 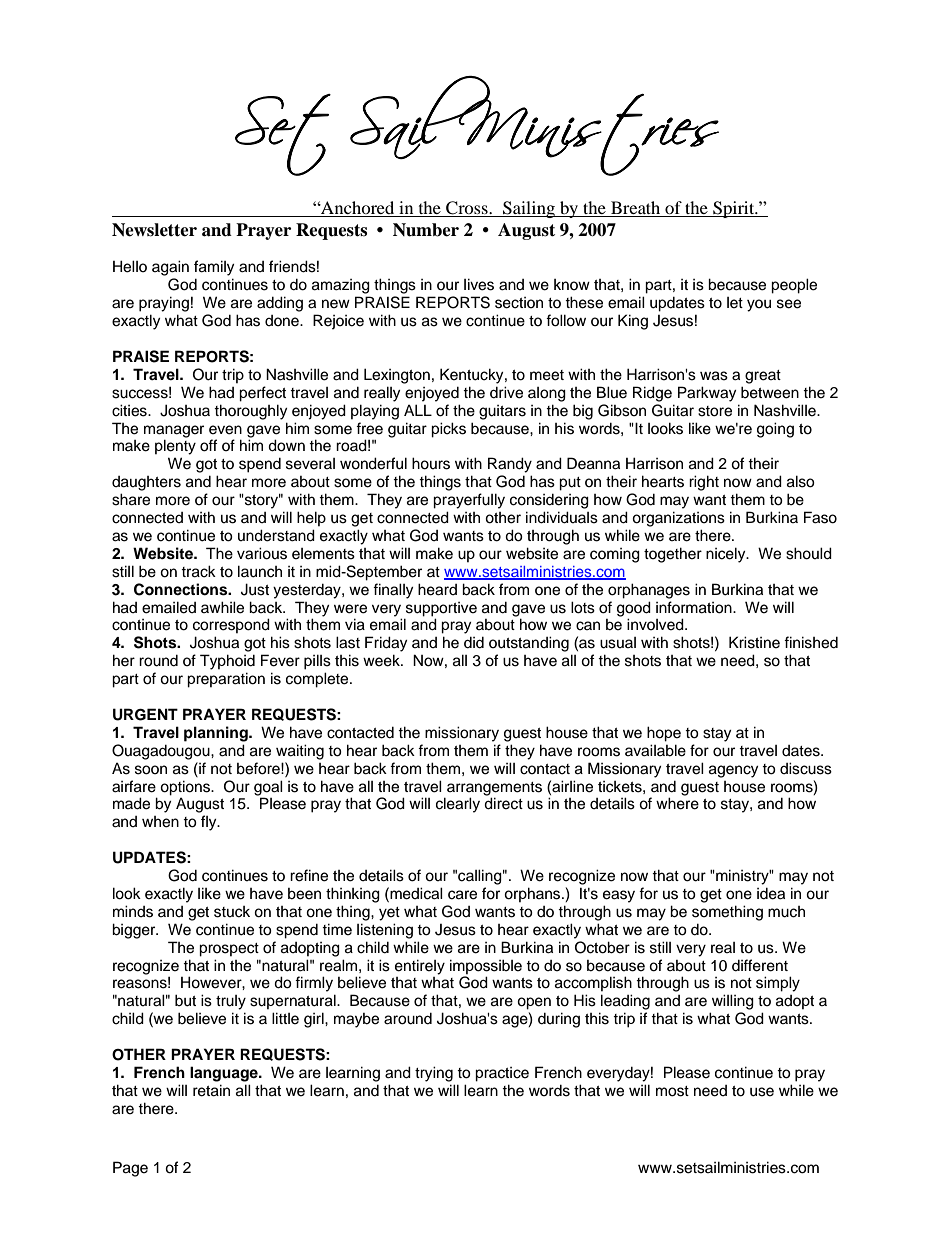 What do you see at coordinates (727, 555) in the screenshot?
I see `nicely` at bounding box center [727, 555].
